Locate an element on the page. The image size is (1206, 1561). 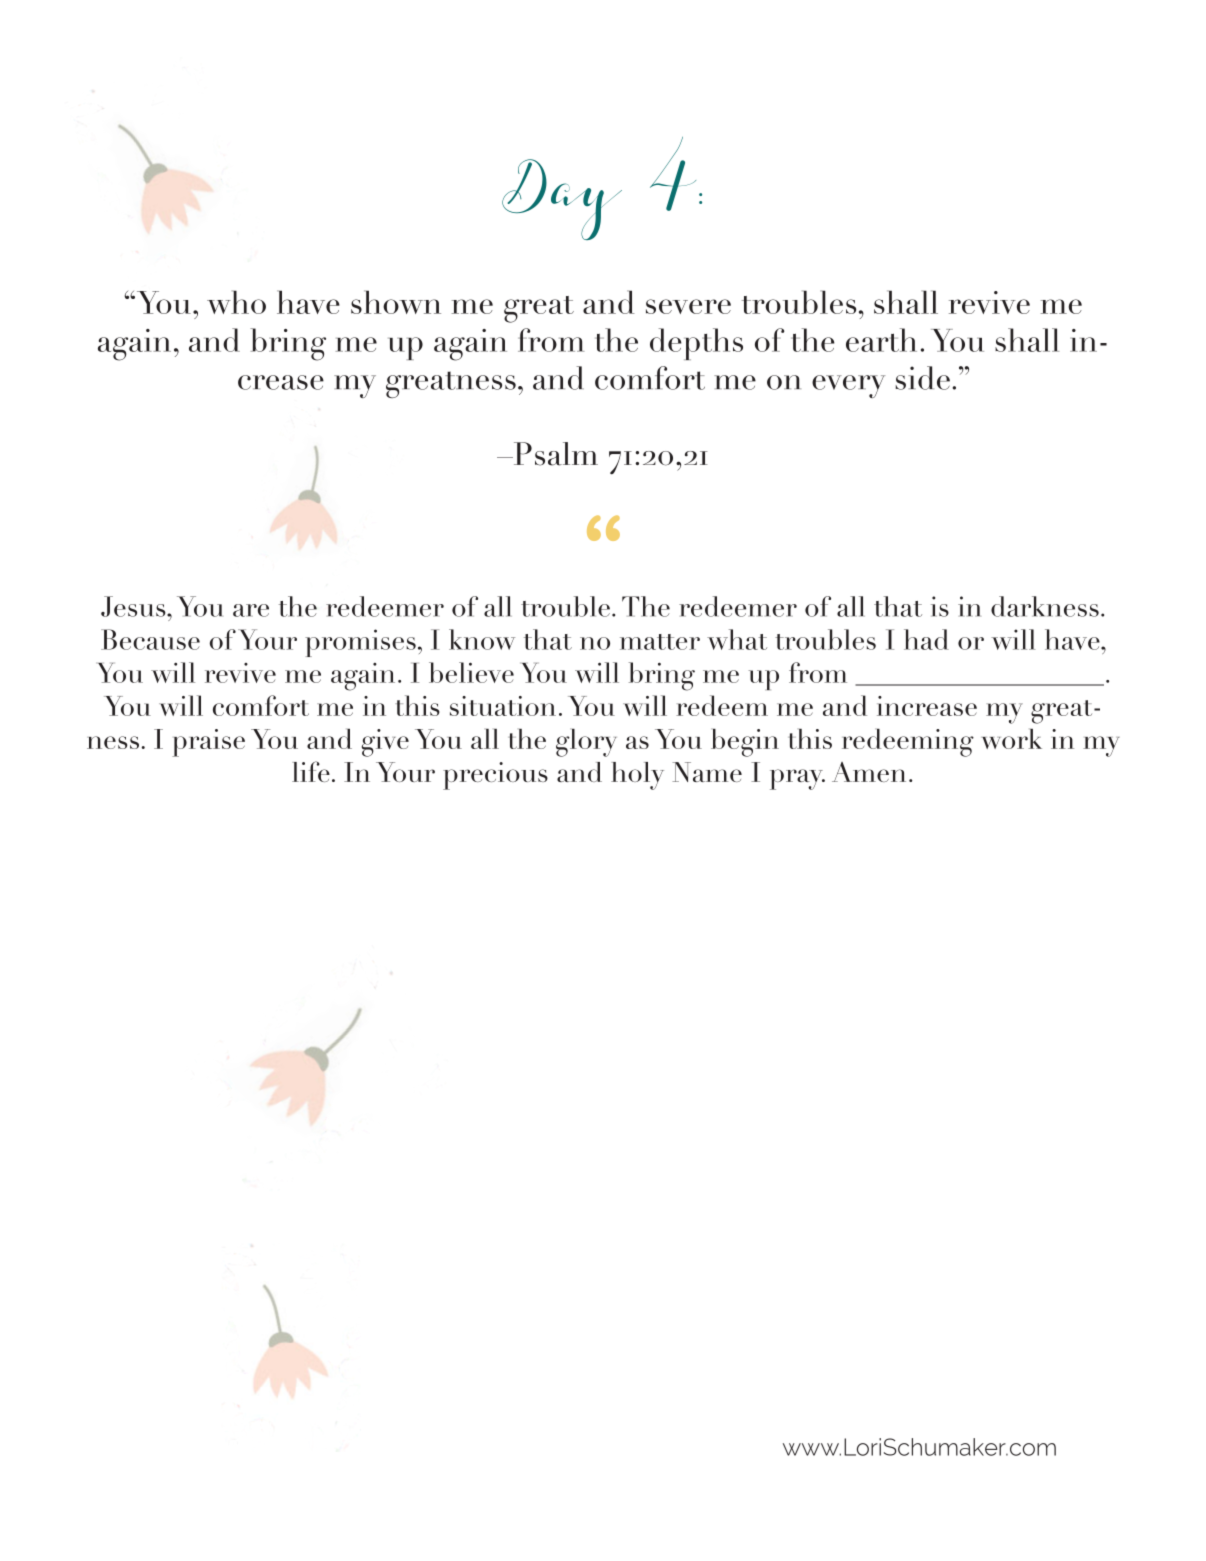
shown is located at coordinates (396, 302).
